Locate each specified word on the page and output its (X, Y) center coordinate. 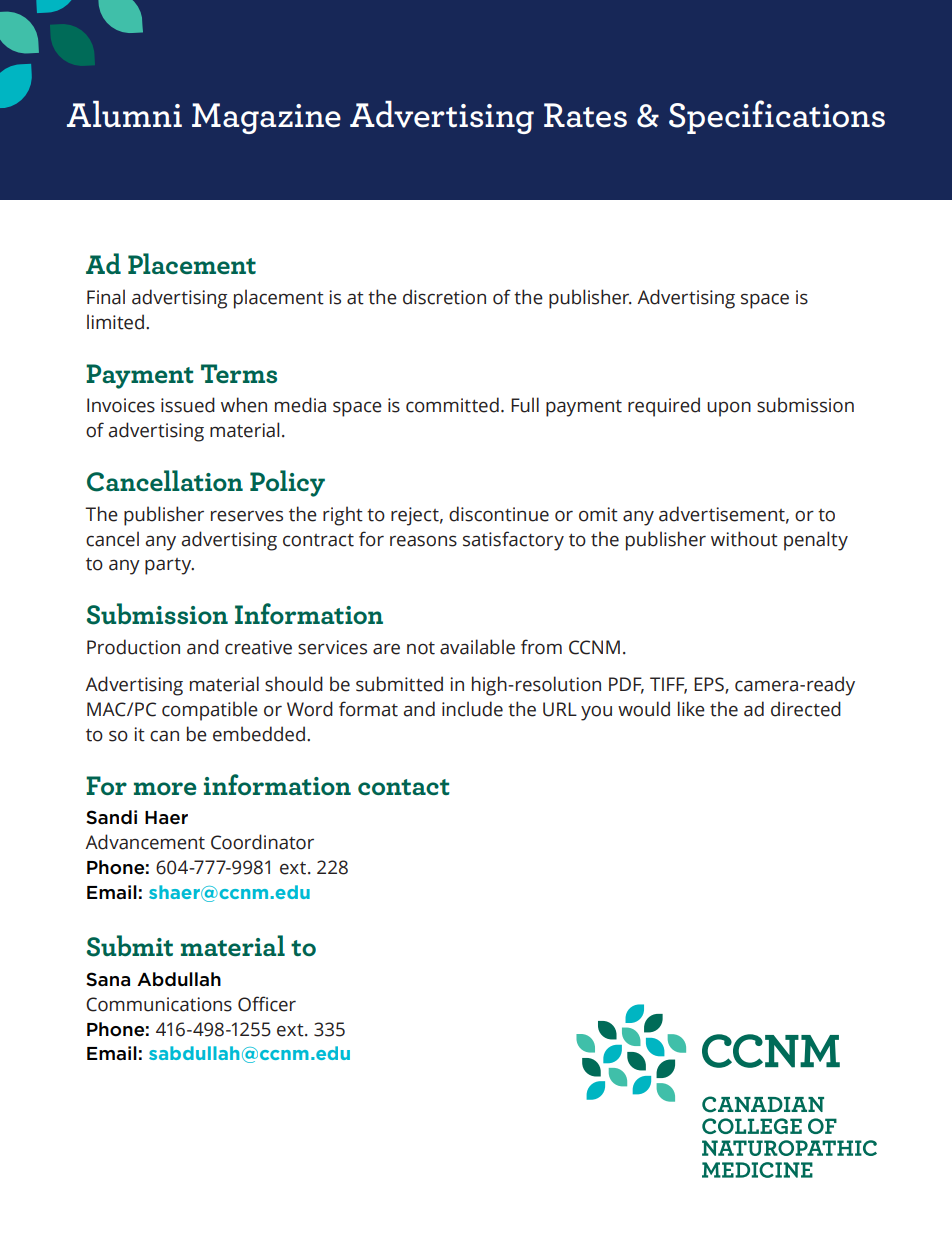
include (472, 709)
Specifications (777, 117)
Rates (585, 115)
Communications (159, 1004)
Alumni (124, 114)
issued (188, 405)
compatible (210, 711)
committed (452, 405)
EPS (710, 685)
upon (729, 409)
